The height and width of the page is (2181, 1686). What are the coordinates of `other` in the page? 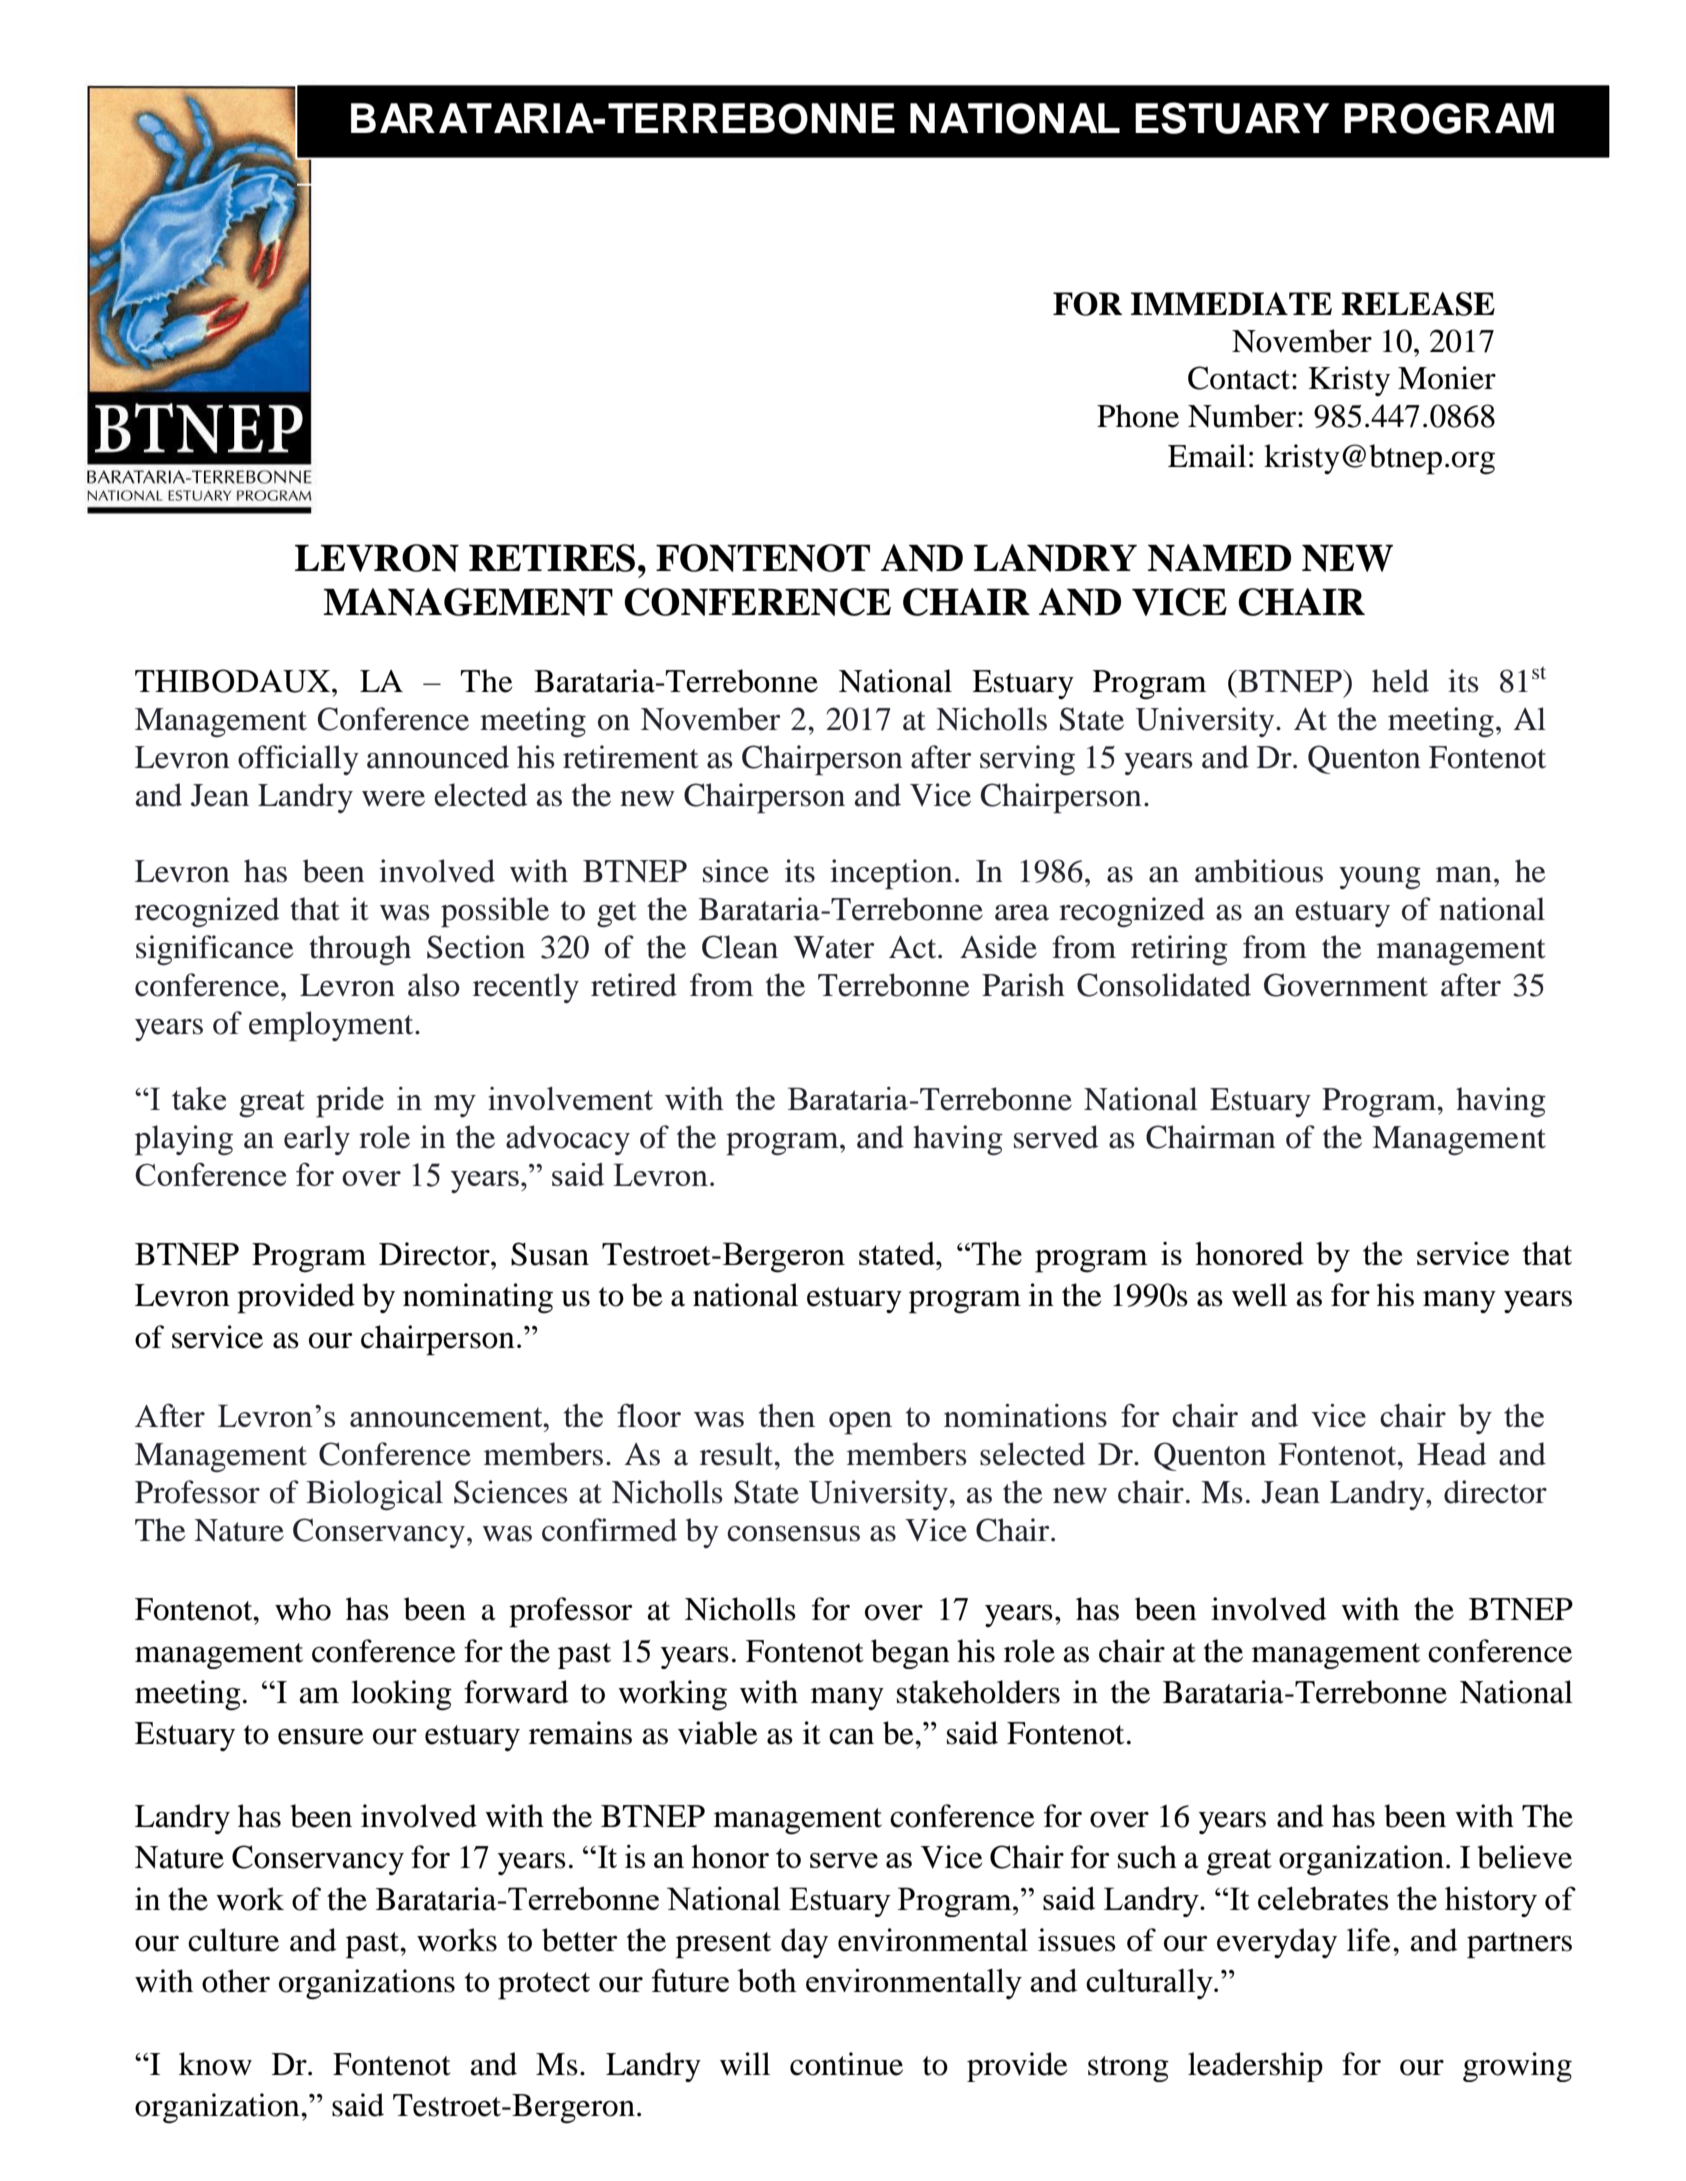 It's located at (236, 1981).
